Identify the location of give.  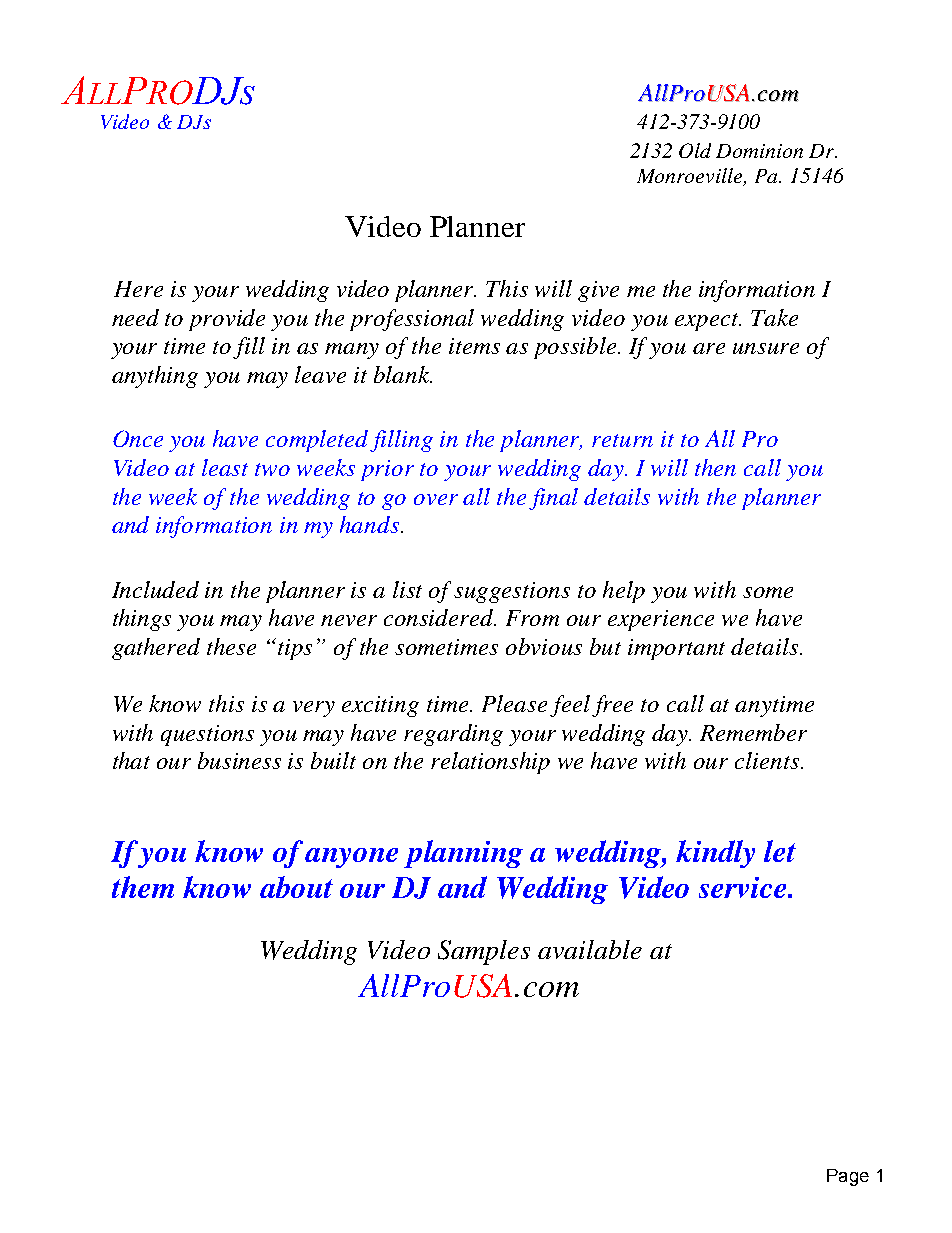
(598, 291).
